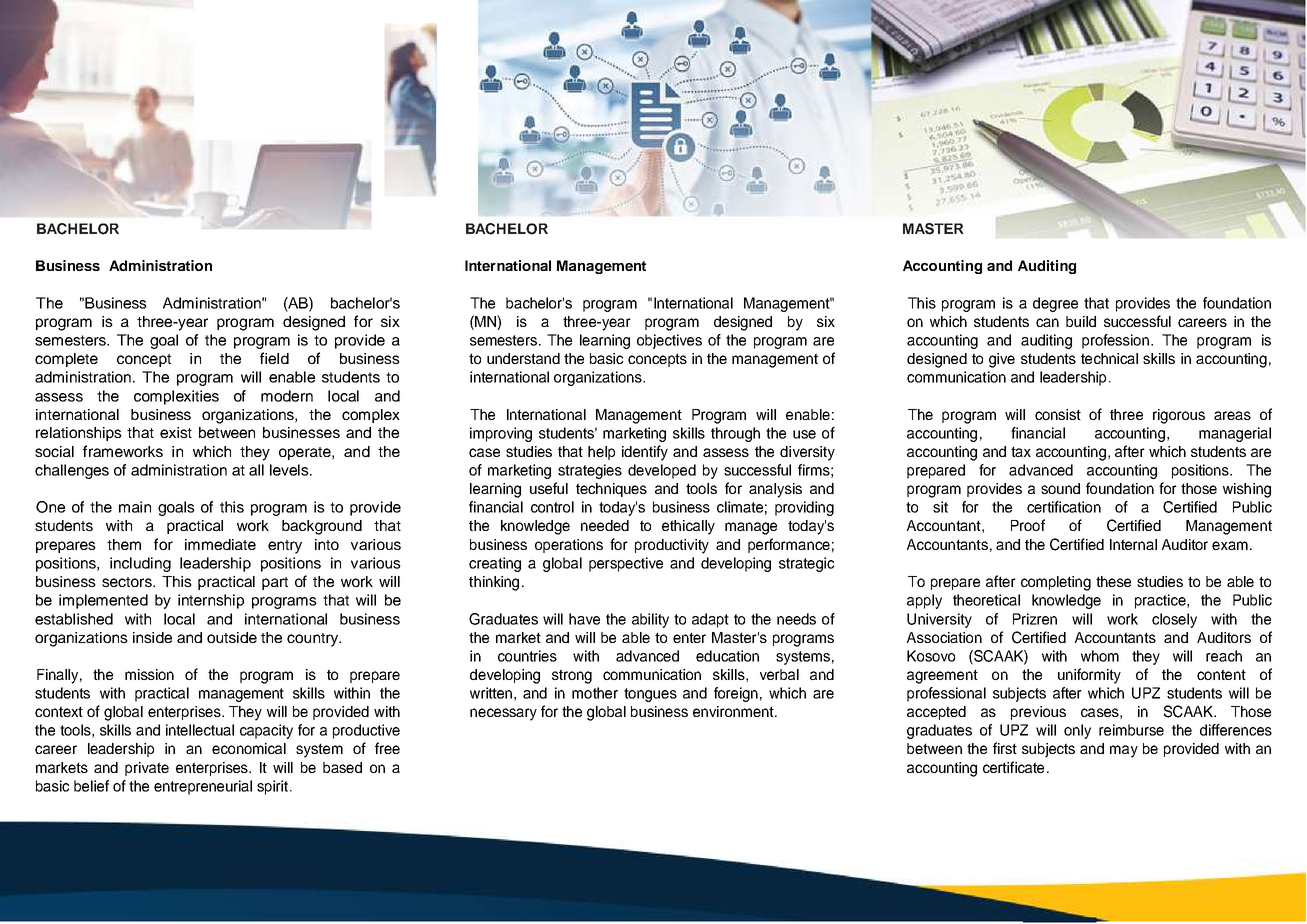  I want to click on build, so click(1081, 321).
